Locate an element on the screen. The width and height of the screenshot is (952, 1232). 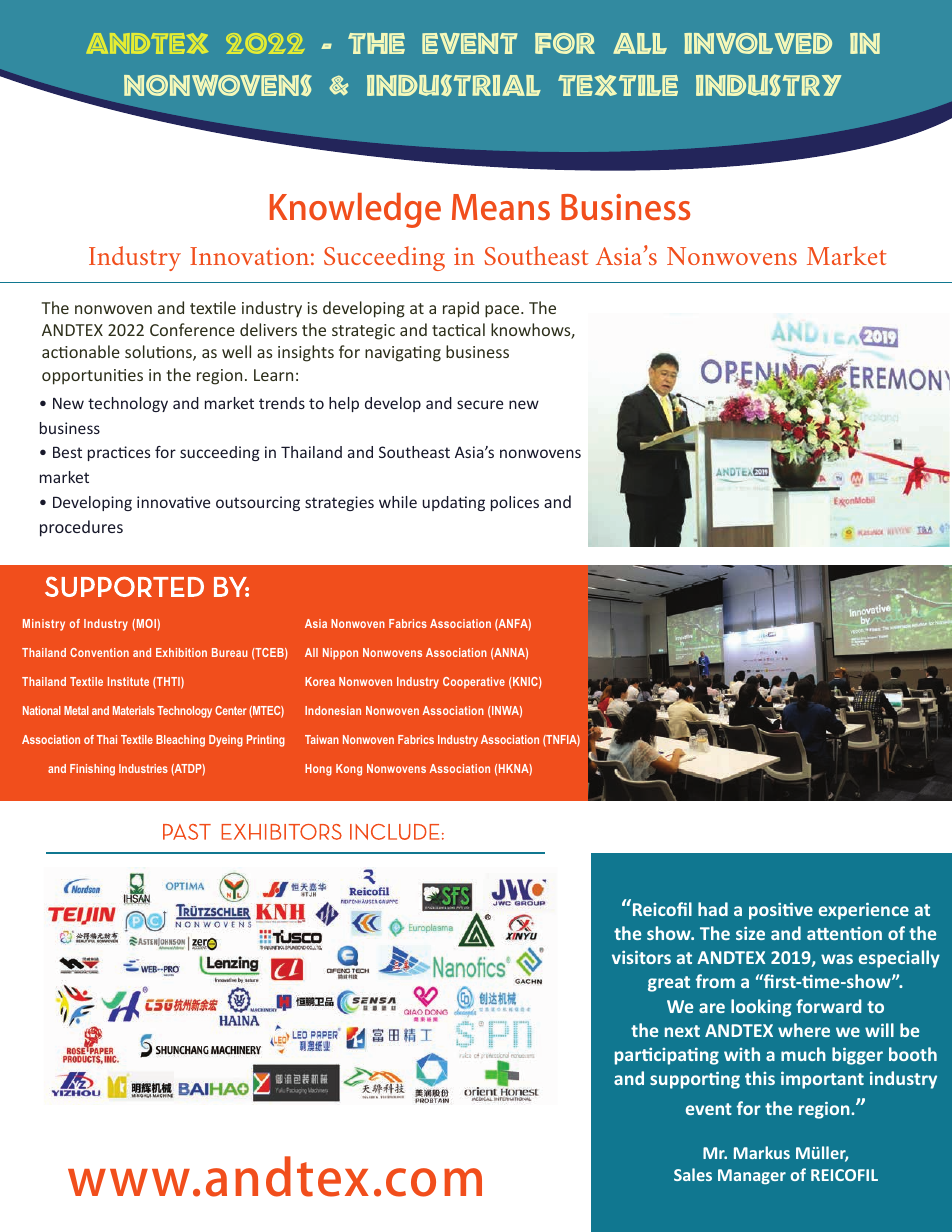
Sales is located at coordinates (693, 1174).
